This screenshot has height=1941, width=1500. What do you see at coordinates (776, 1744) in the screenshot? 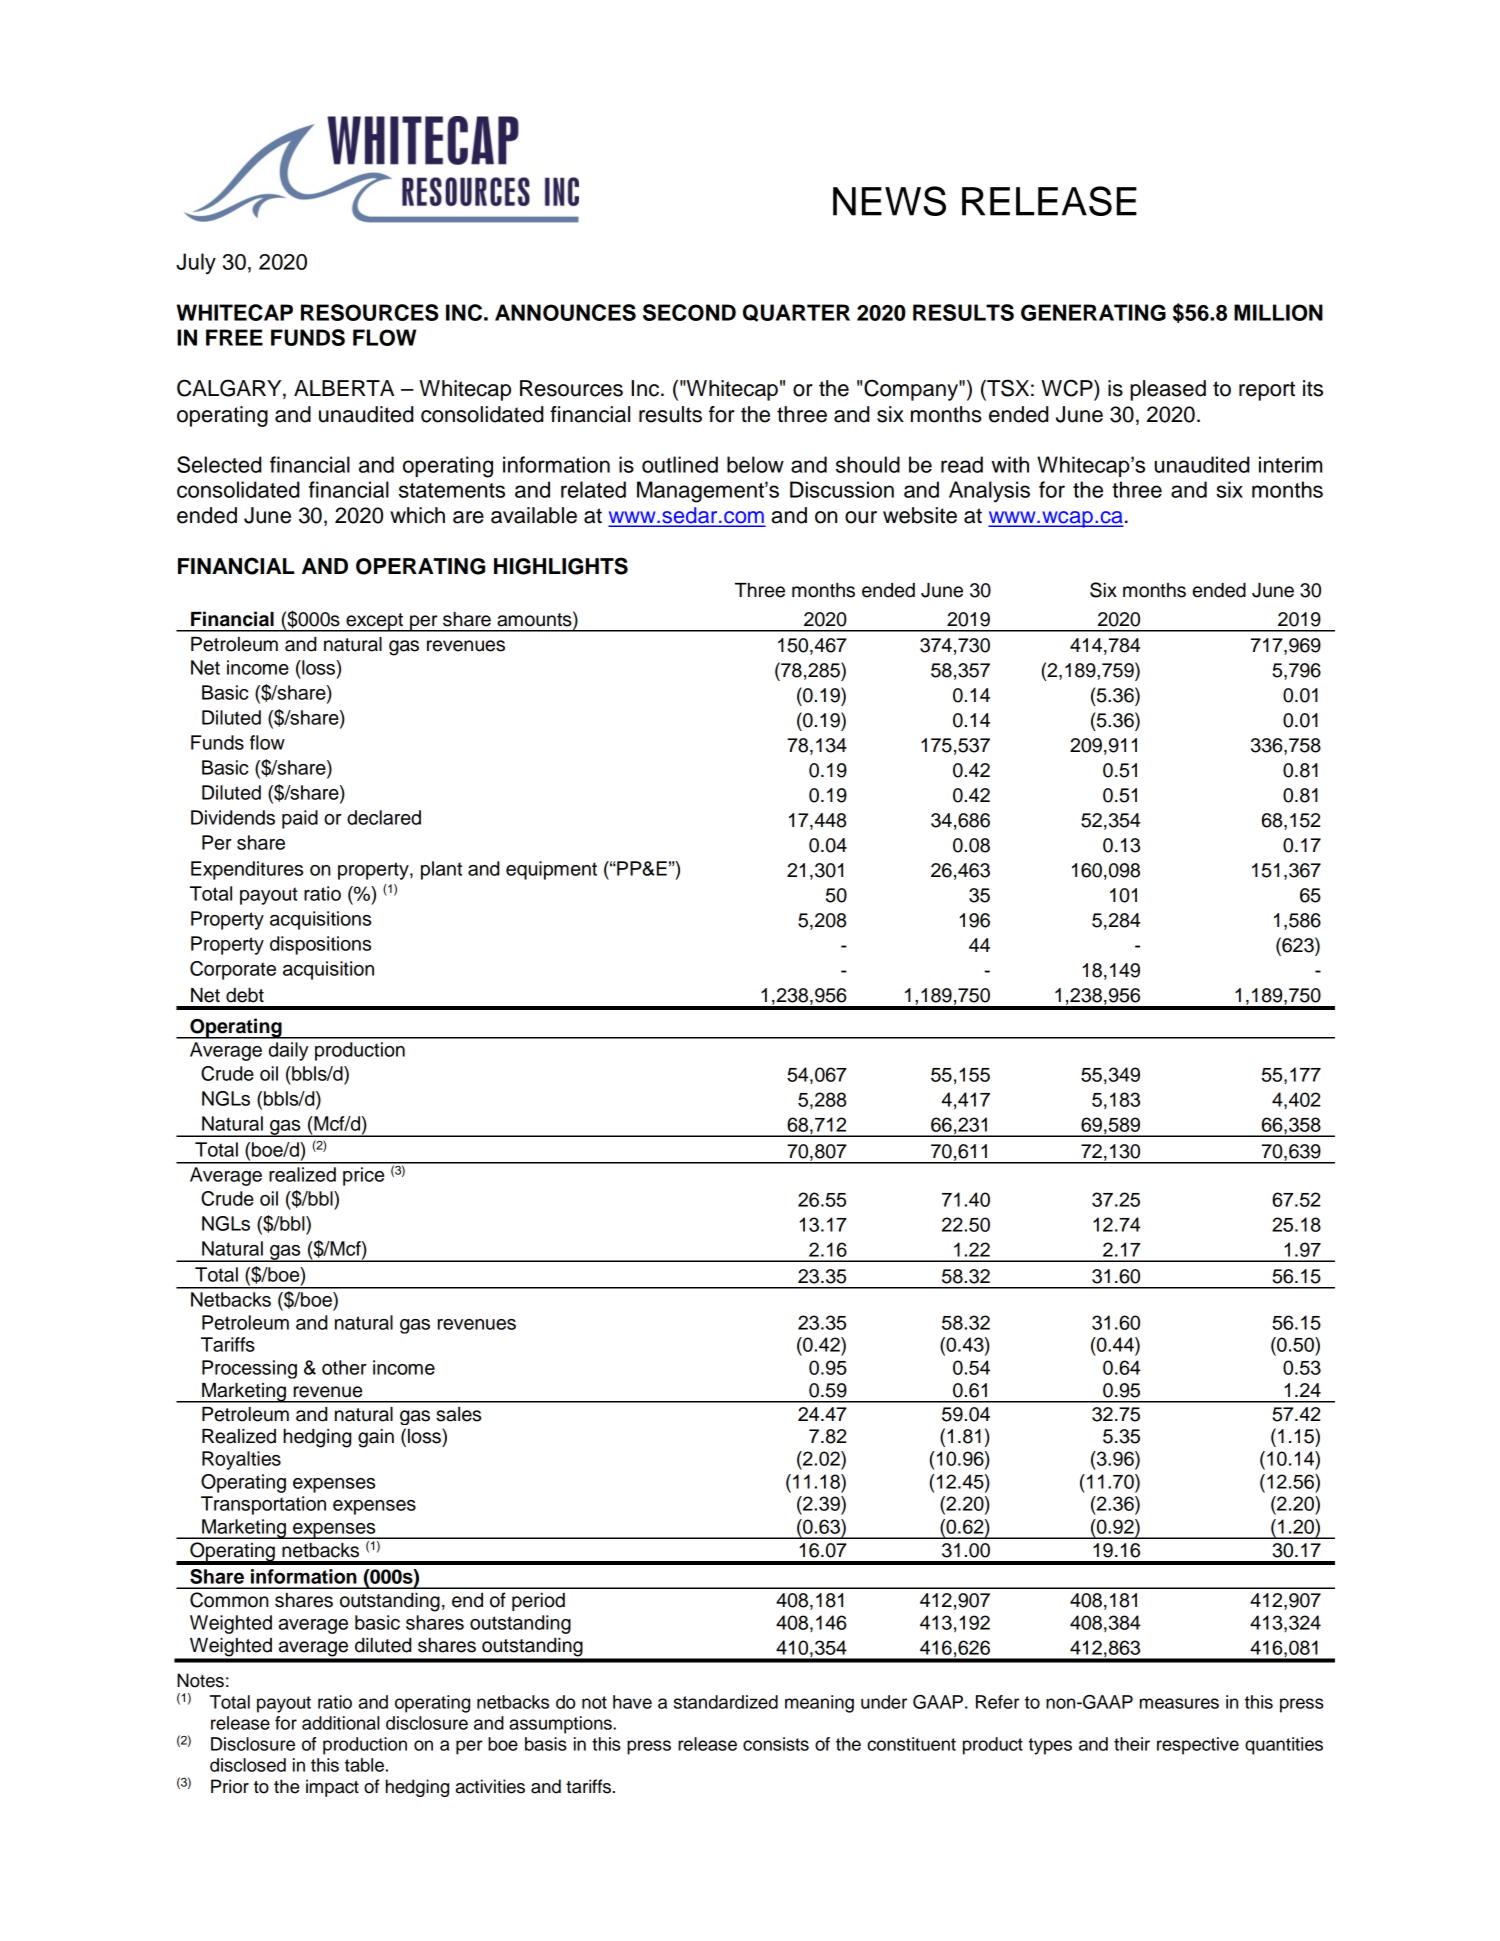
I see `consists` at bounding box center [776, 1744].
